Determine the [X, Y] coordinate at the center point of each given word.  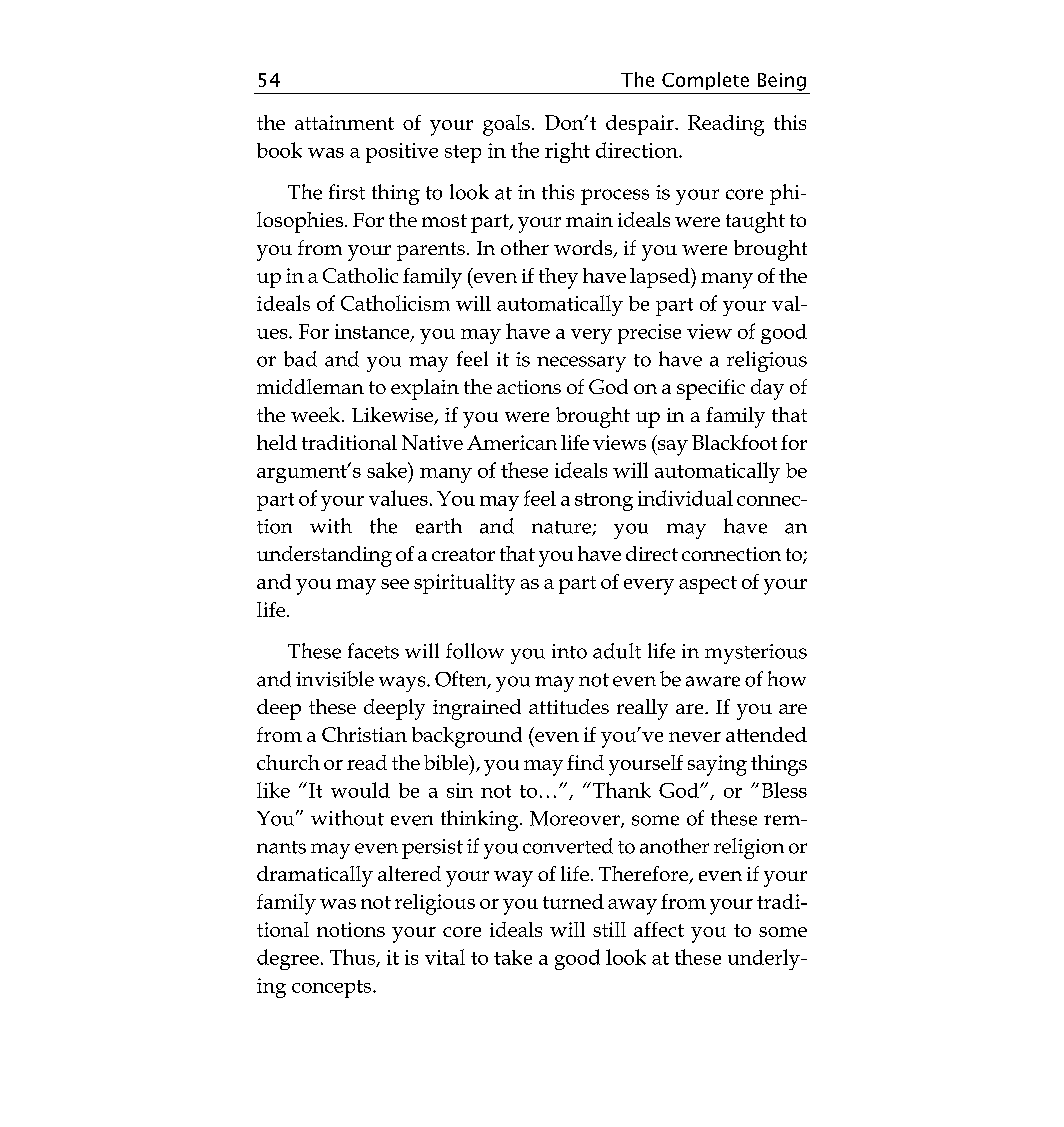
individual [685, 498]
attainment [344, 122]
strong [604, 502]
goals [506, 125]
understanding [324, 556]
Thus [354, 958]
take [513, 957]
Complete [705, 81]
